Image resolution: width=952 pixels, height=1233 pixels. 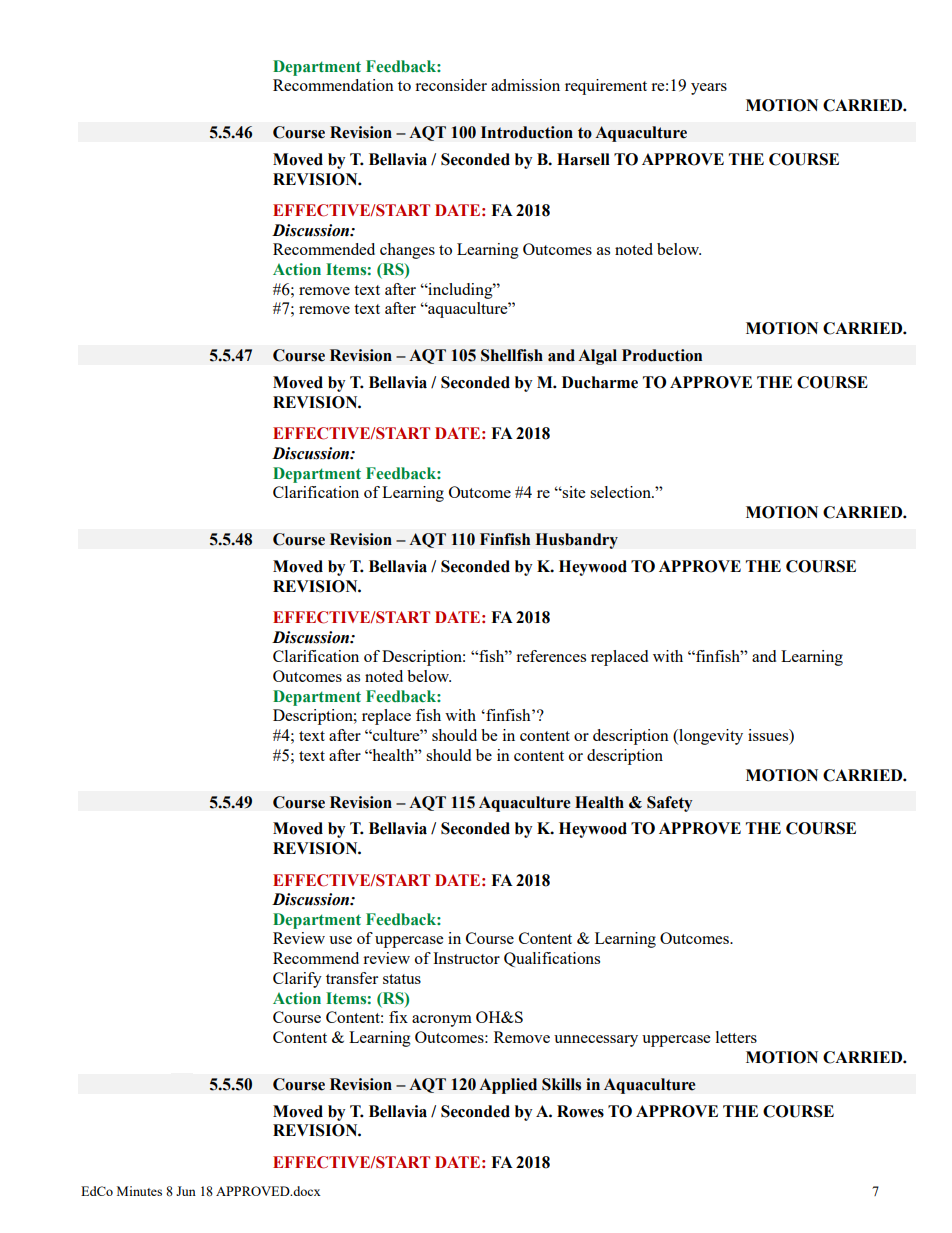 What do you see at coordinates (710, 737) in the screenshot?
I see `longevity` at bounding box center [710, 737].
